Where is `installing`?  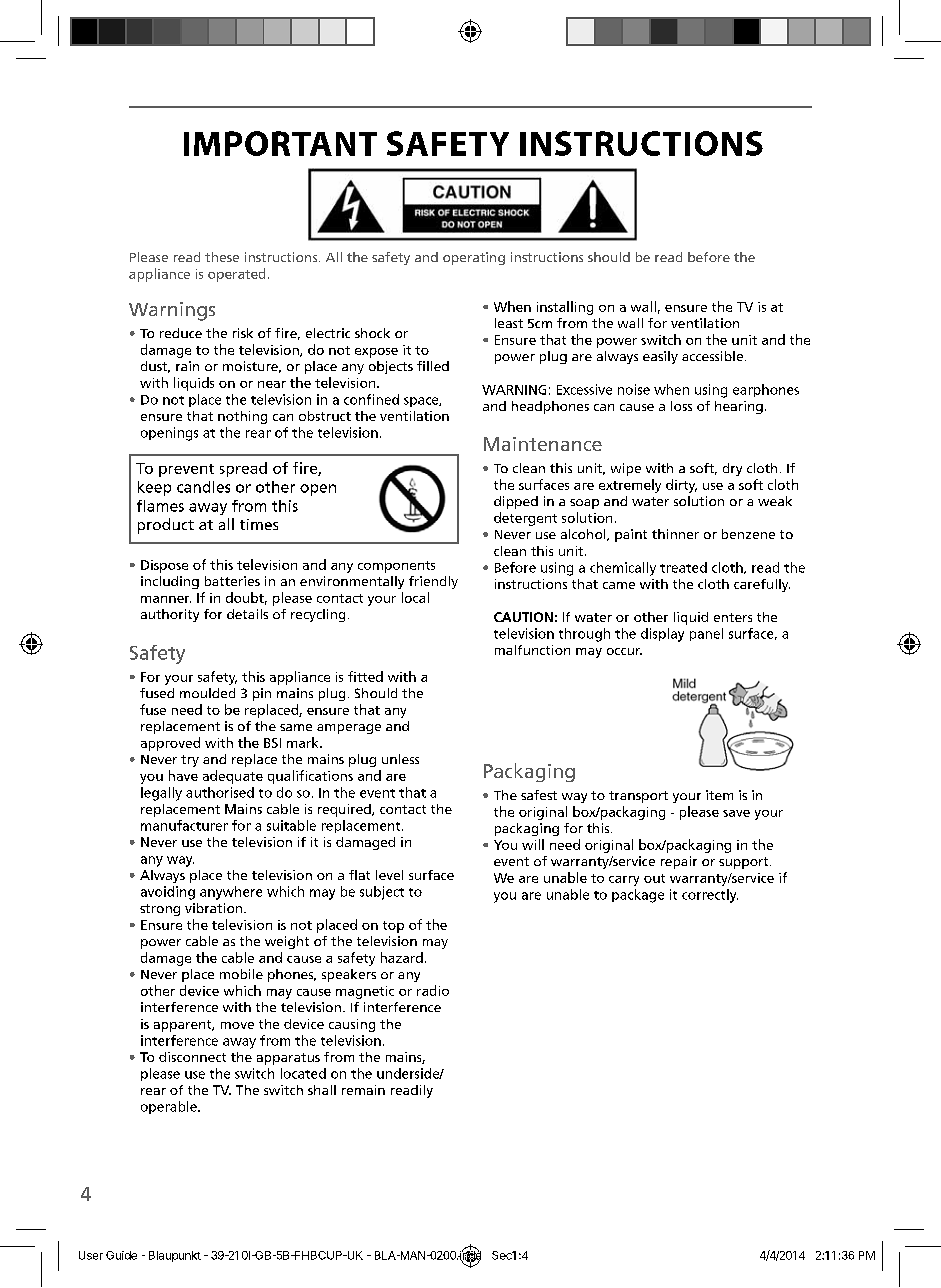
installing is located at coordinates (565, 308).
